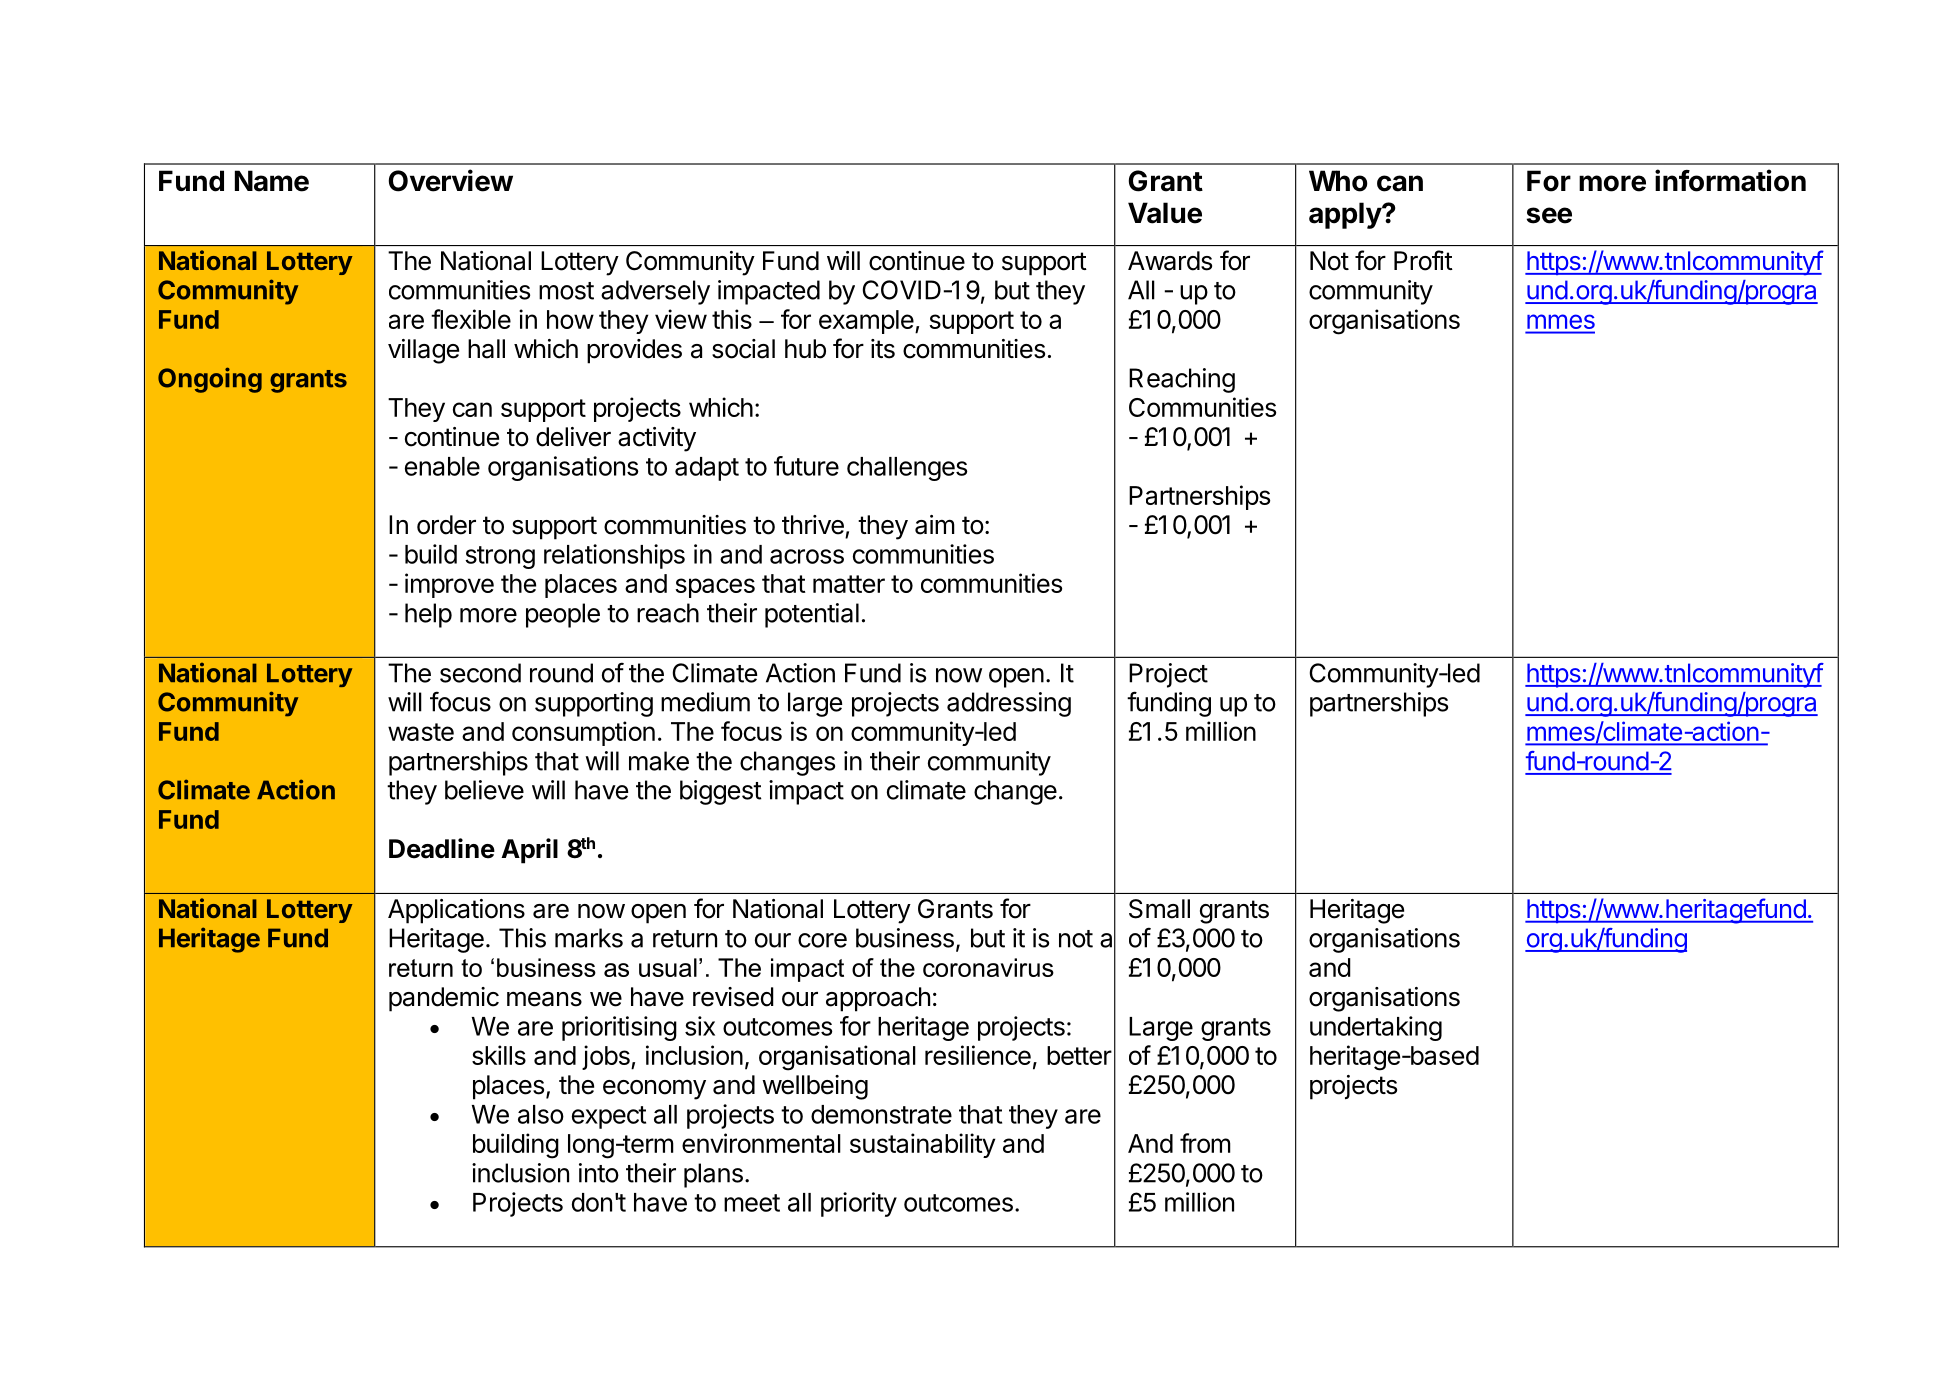 Image resolution: width=1953 pixels, height=1381 pixels. Describe the element at coordinates (480, 673) in the document. I see `second` at that location.
